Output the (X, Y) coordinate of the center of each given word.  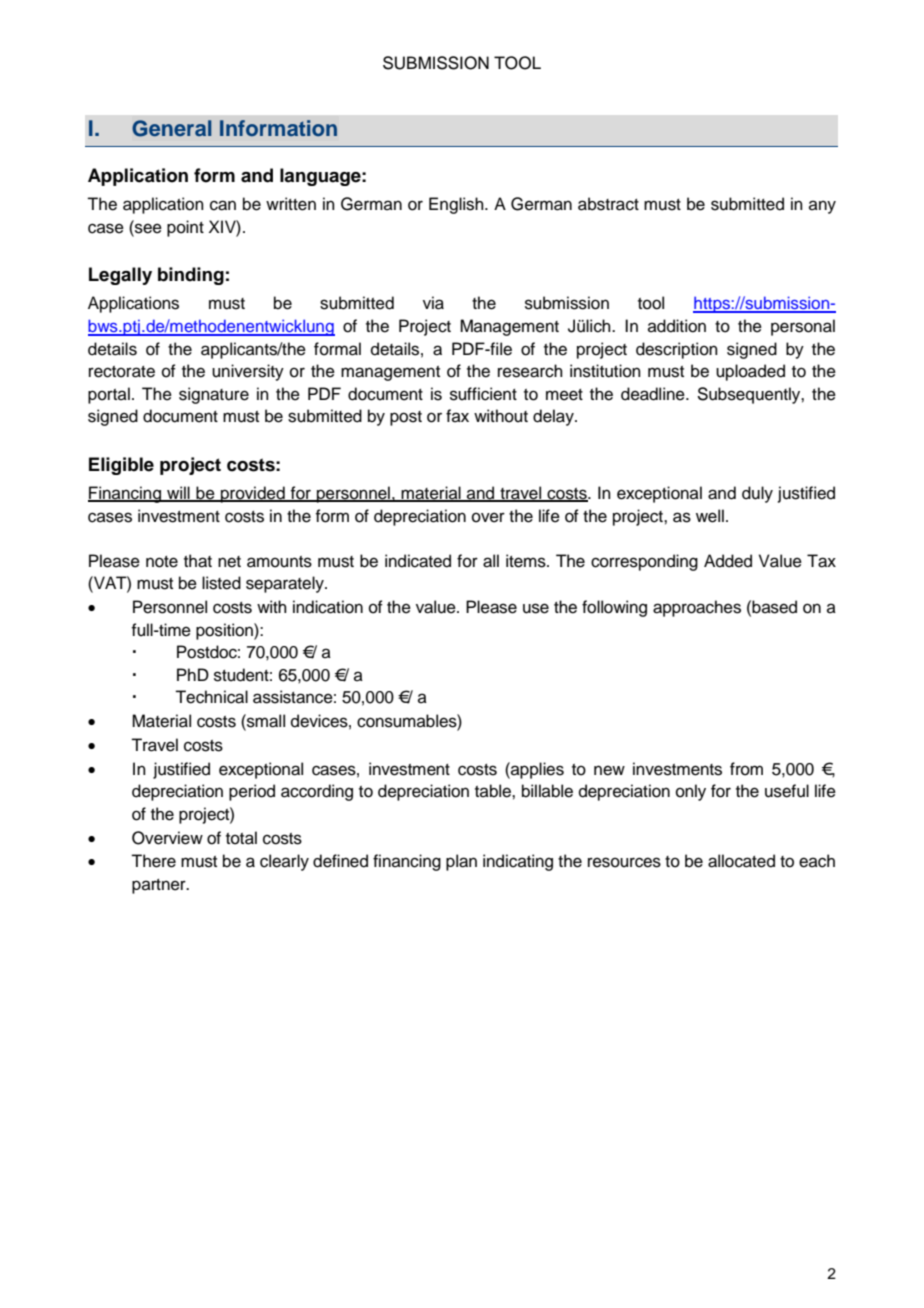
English (457, 205)
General (171, 128)
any (822, 207)
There (153, 861)
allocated (741, 861)
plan (461, 862)
